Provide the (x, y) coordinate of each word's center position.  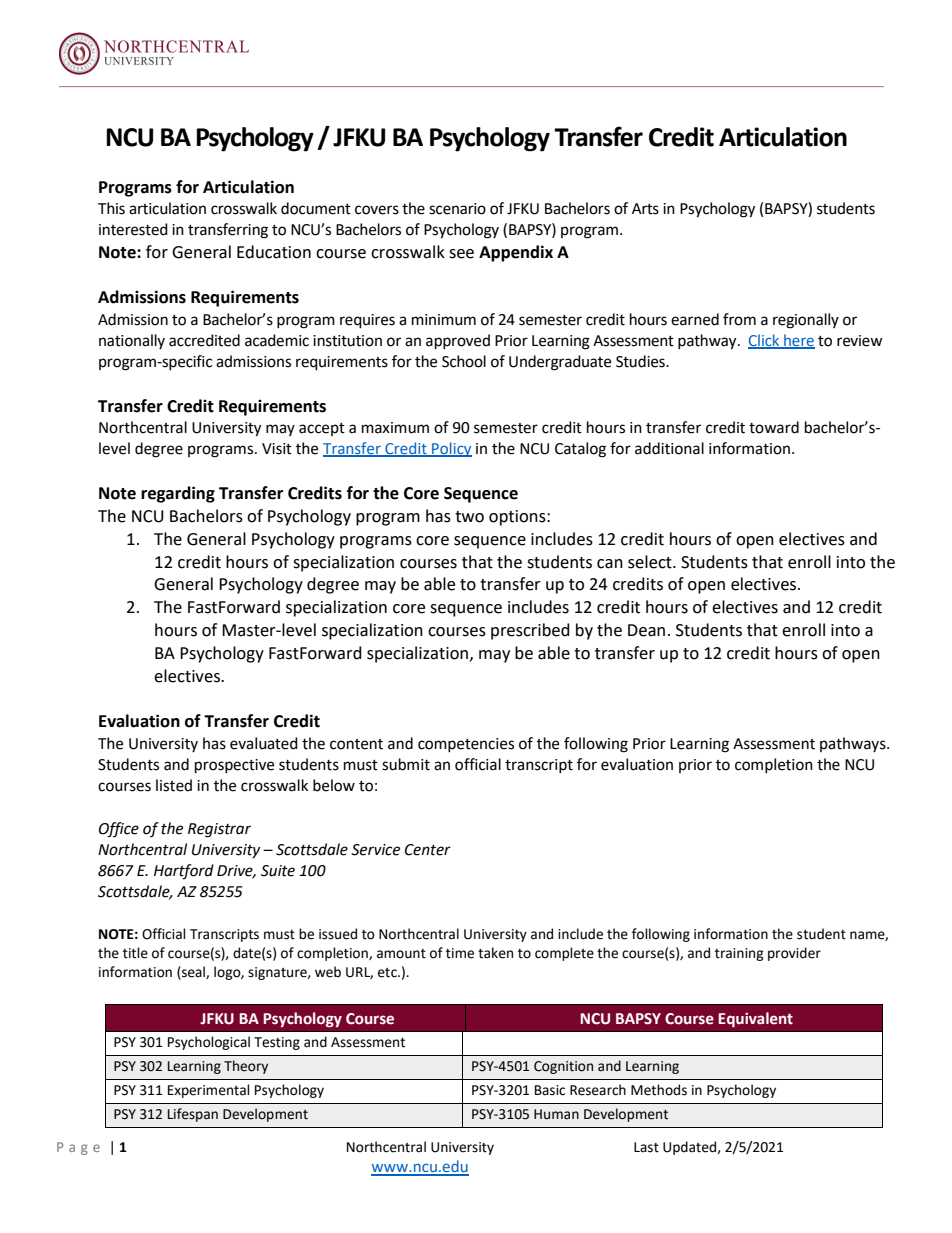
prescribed (530, 631)
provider (794, 954)
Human (556, 1114)
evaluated (264, 743)
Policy (451, 449)
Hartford (184, 872)
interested (133, 229)
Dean (646, 630)
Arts (645, 209)
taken (495, 953)
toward (774, 427)
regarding (178, 494)
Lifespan (193, 1115)
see (461, 254)
